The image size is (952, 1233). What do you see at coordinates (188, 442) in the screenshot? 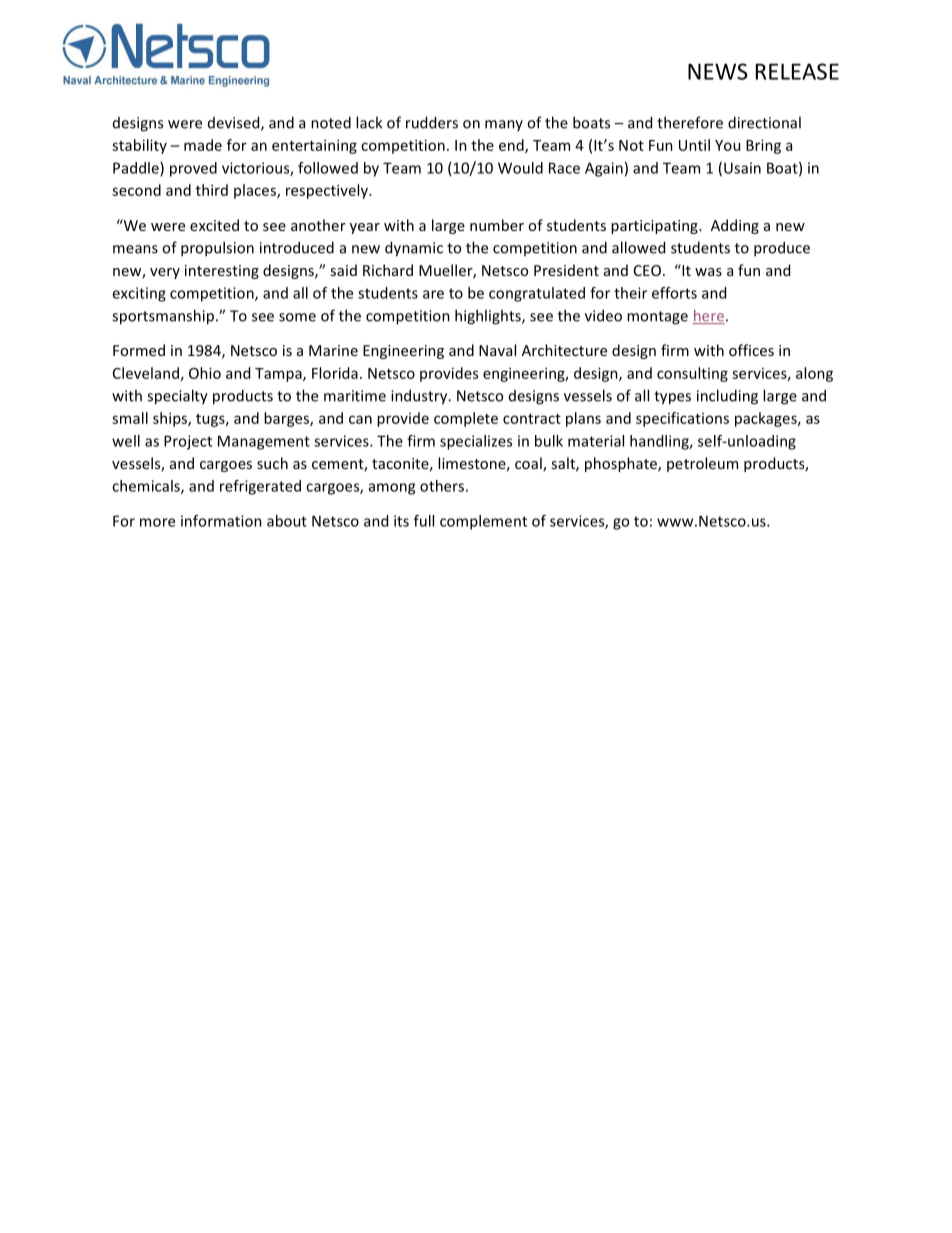
I see `Project` at bounding box center [188, 442].
